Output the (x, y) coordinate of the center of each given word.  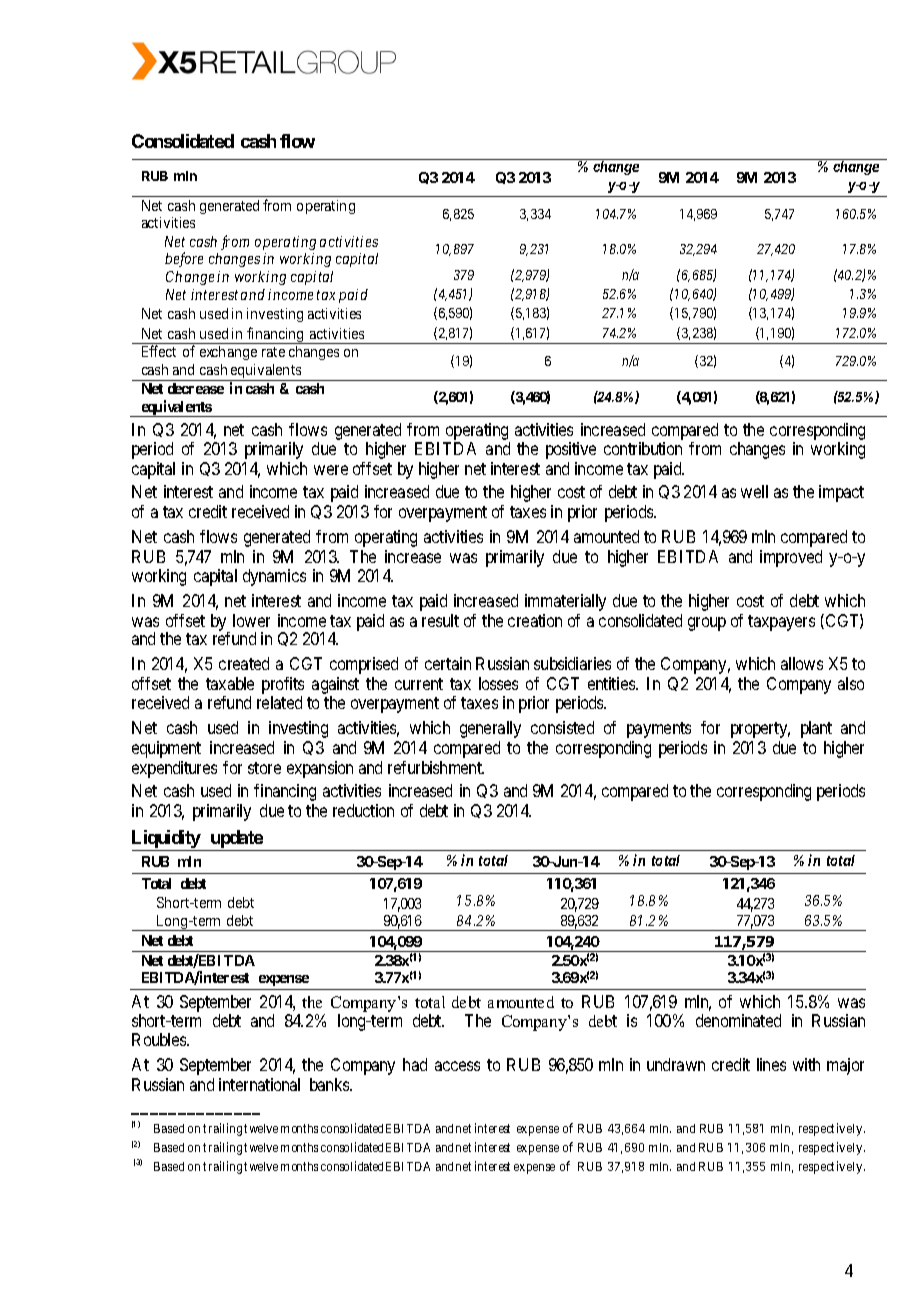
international (259, 1084)
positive (571, 450)
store (264, 768)
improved (791, 558)
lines (771, 1064)
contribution (643, 448)
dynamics (274, 577)
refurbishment (436, 767)
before (184, 259)
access (457, 1066)
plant (816, 729)
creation (535, 620)
